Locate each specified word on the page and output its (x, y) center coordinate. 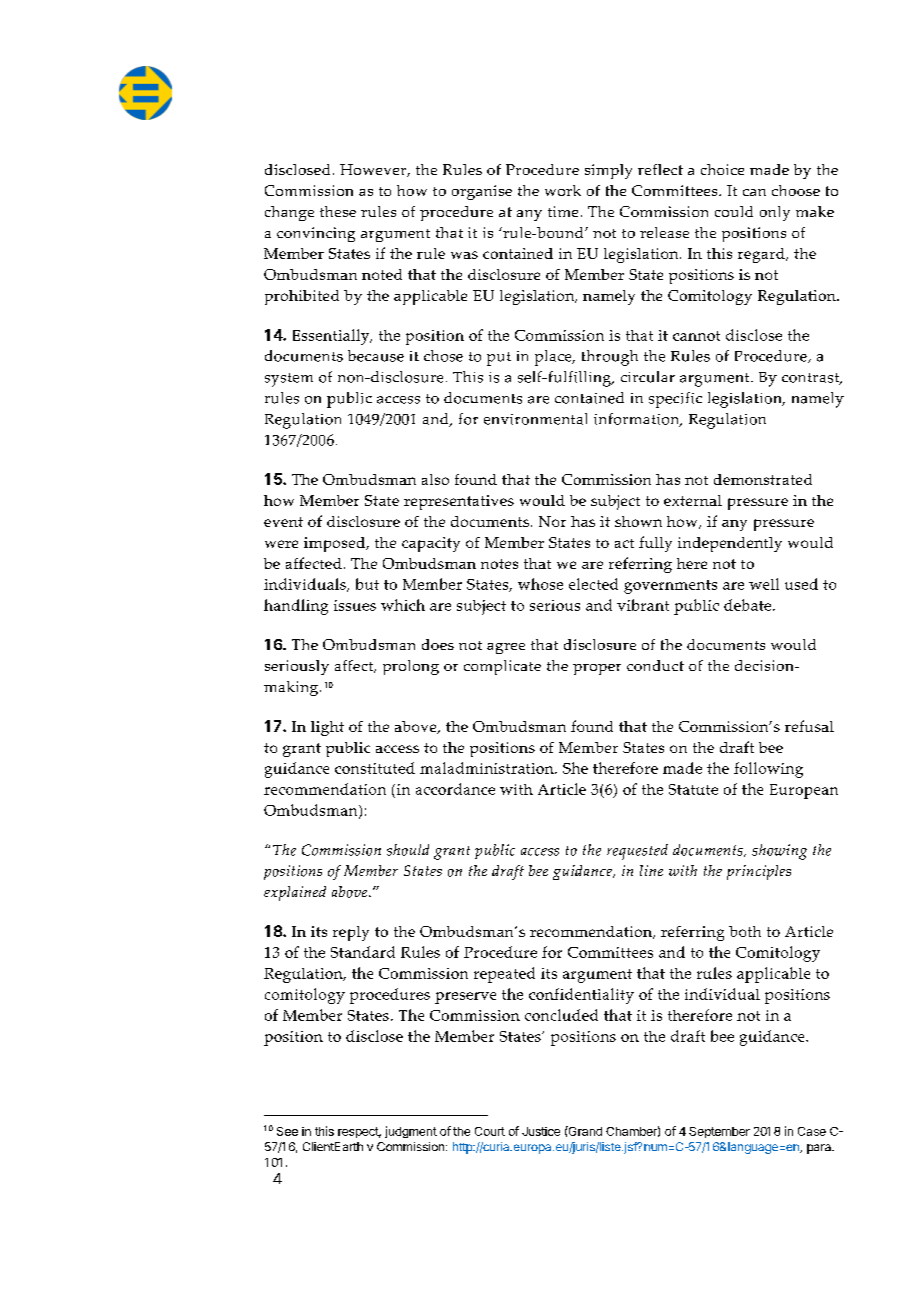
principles (759, 872)
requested (637, 852)
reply (351, 933)
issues (355, 605)
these (338, 211)
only (775, 213)
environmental (535, 419)
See (287, 1131)
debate (747, 605)
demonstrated (763, 479)
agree (506, 648)
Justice (541, 1131)
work (563, 190)
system (289, 380)
